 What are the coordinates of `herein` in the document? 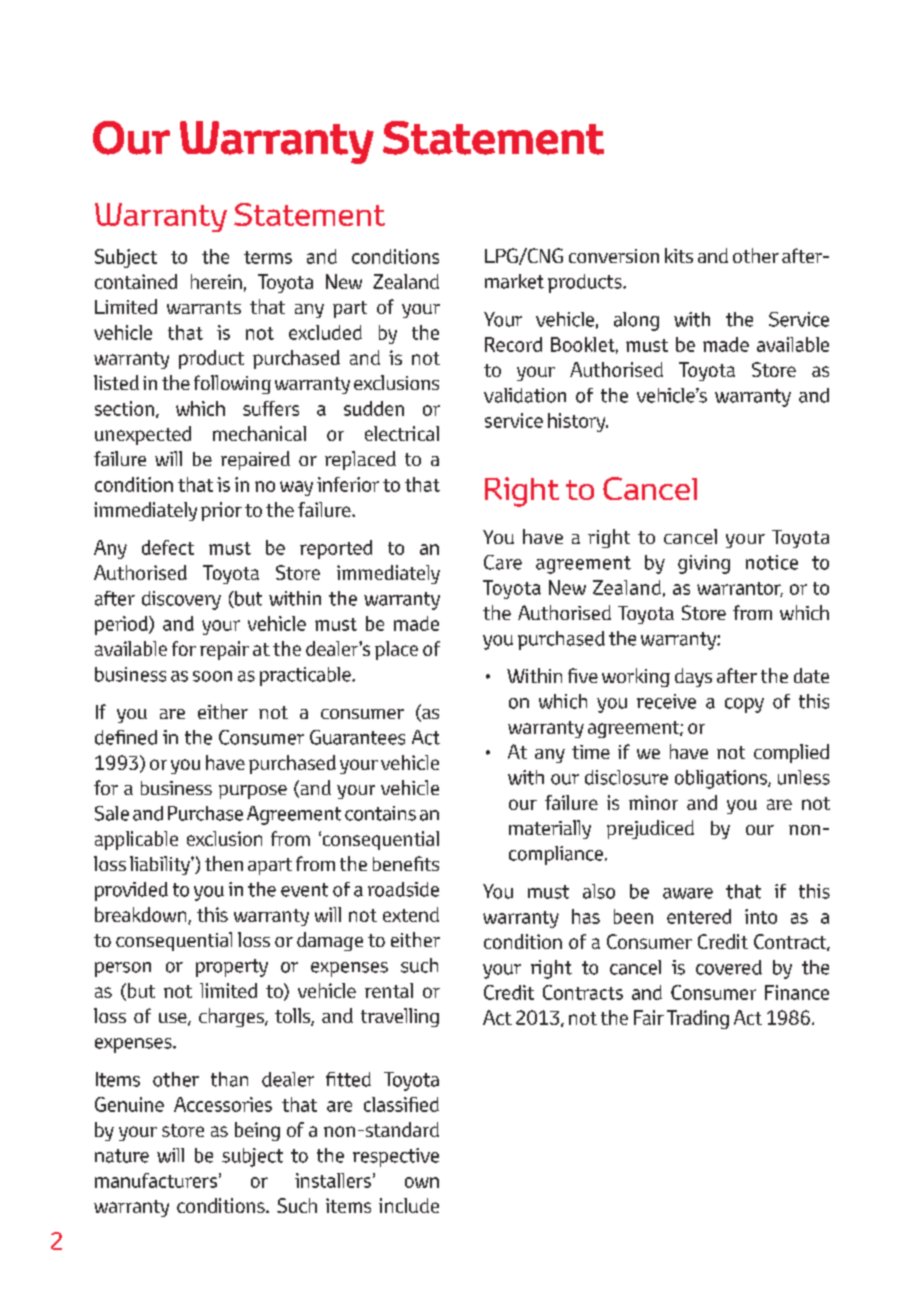 It's located at (216, 281).
